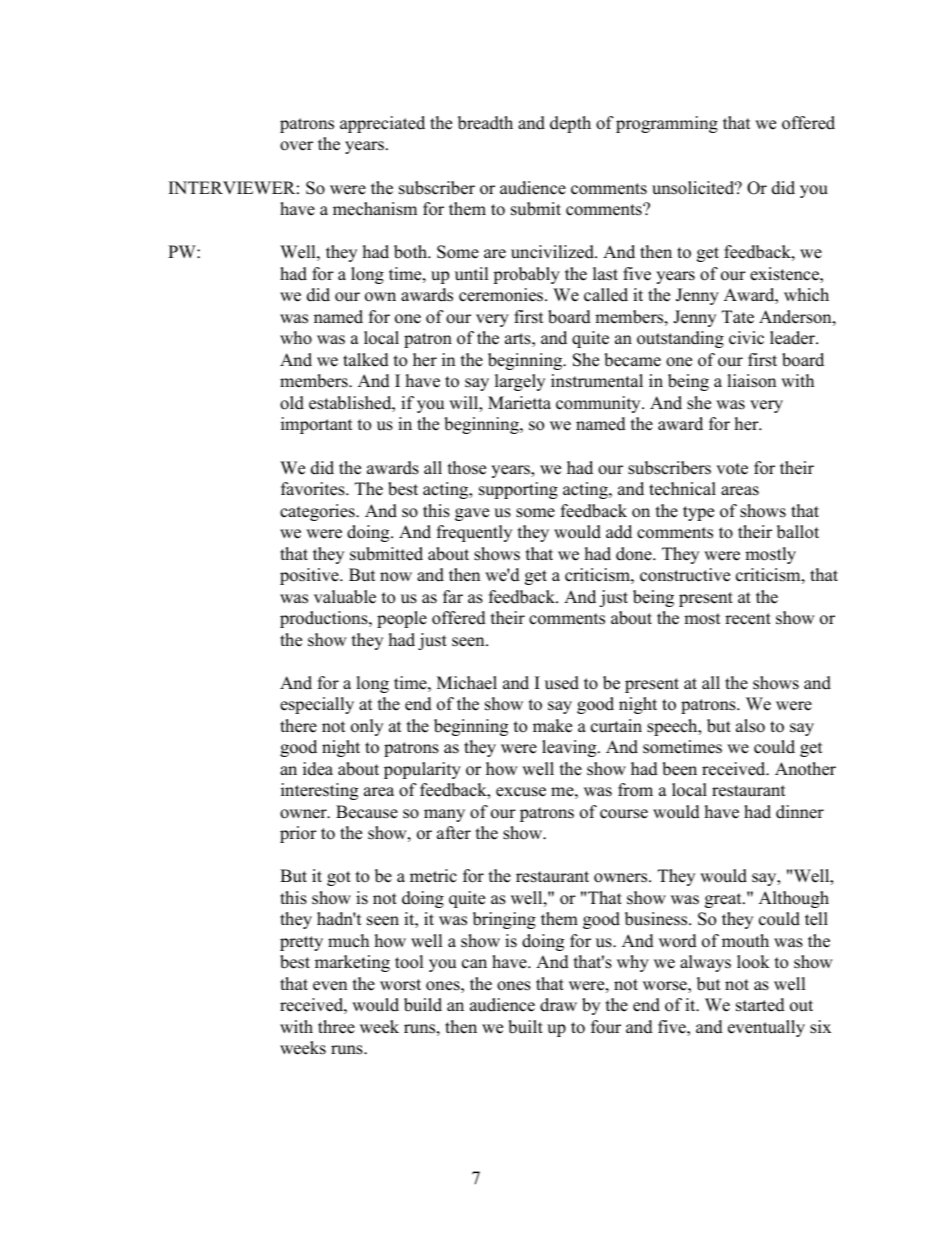 This screenshot has width=952, height=1233. What do you see at coordinates (345, 597) in the screenshot?
I see `valuable` at bounding box center [345, 597].
